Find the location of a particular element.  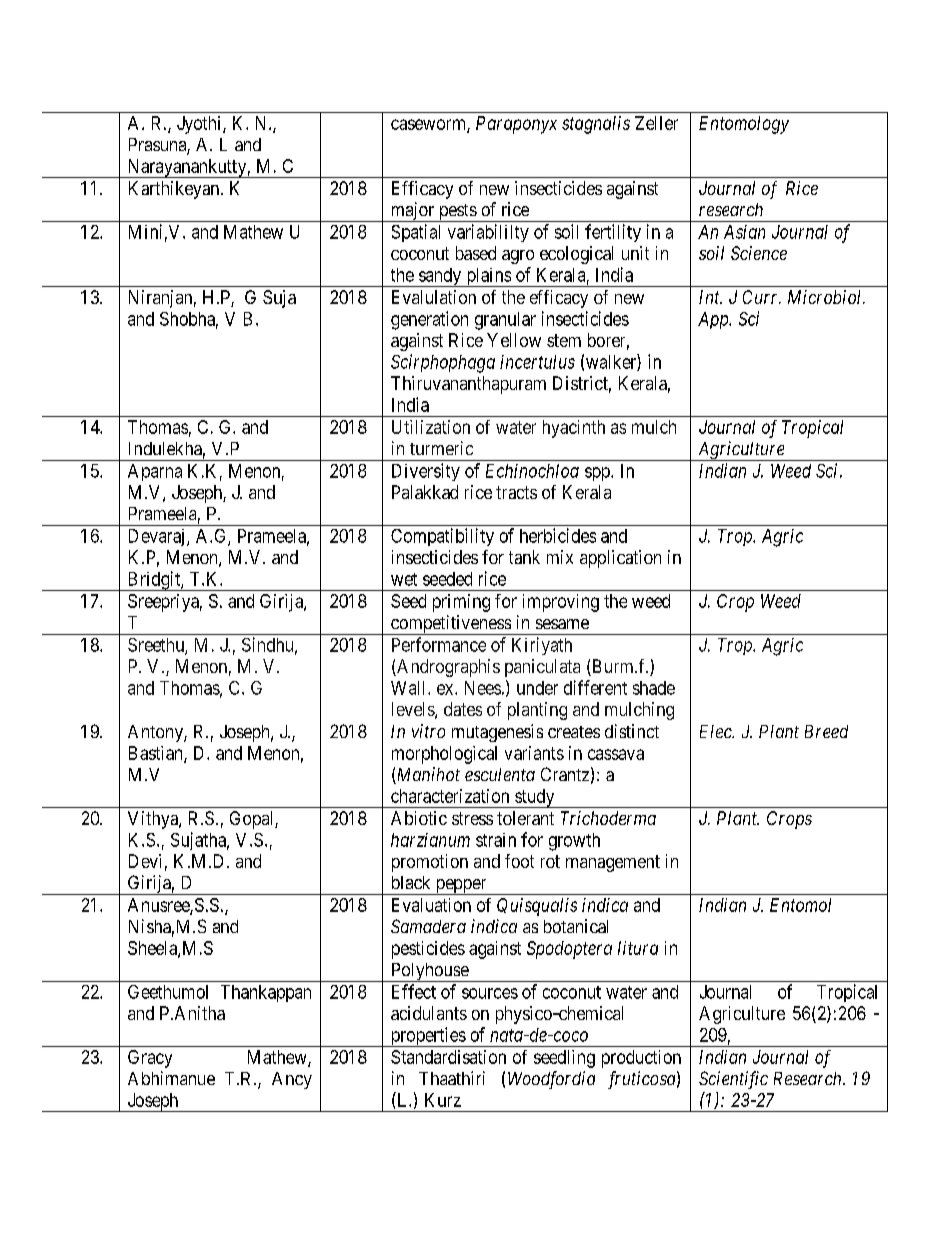

Zeller is located at coordinates (656, 123).
